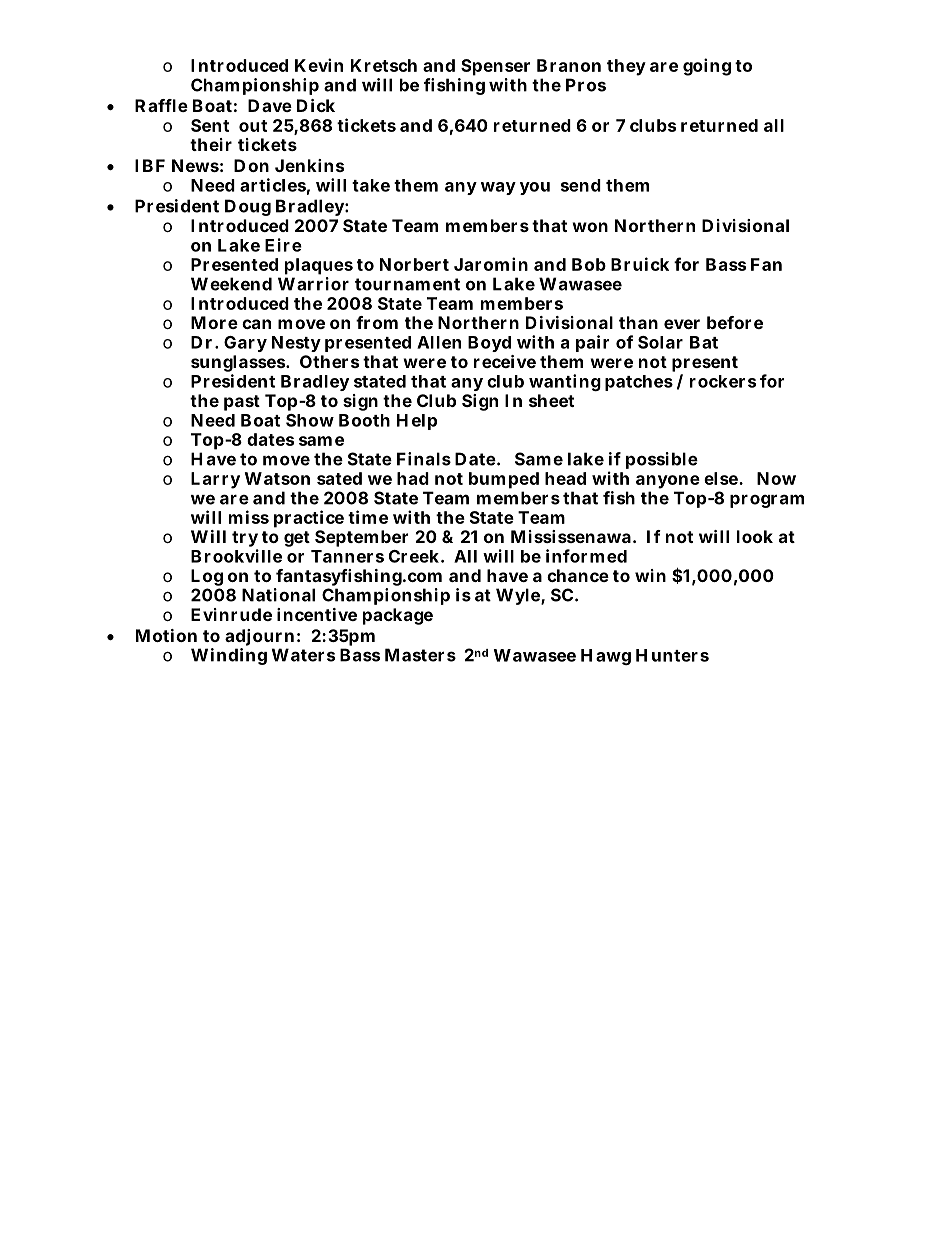 The image size is (952, 1233). Describe the element at coordinates (495, 67) in the screenshot. I see `Spenser` at that location.
